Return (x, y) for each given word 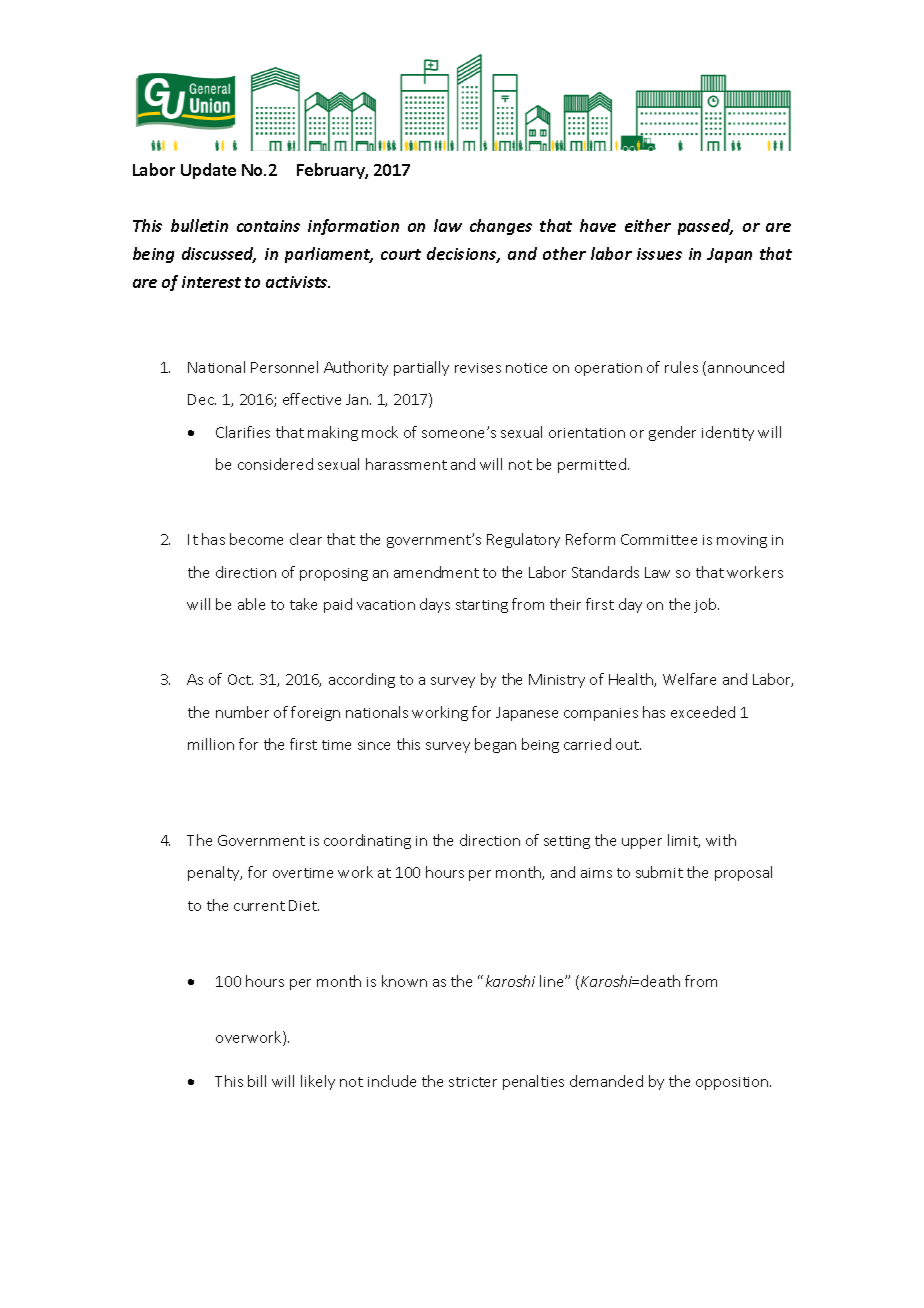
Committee (659, 539)
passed (705, 227)
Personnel (284, 367)
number (242, 712)
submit (659, 872)
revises (478, 368)
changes (501, 227)
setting (567, 842)
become (256, 539)
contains (268, 226)
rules (681, 367)
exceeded (703, 712)
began (495, 745)
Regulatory (523, 540)
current (259, 906)
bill (257, 1081)
